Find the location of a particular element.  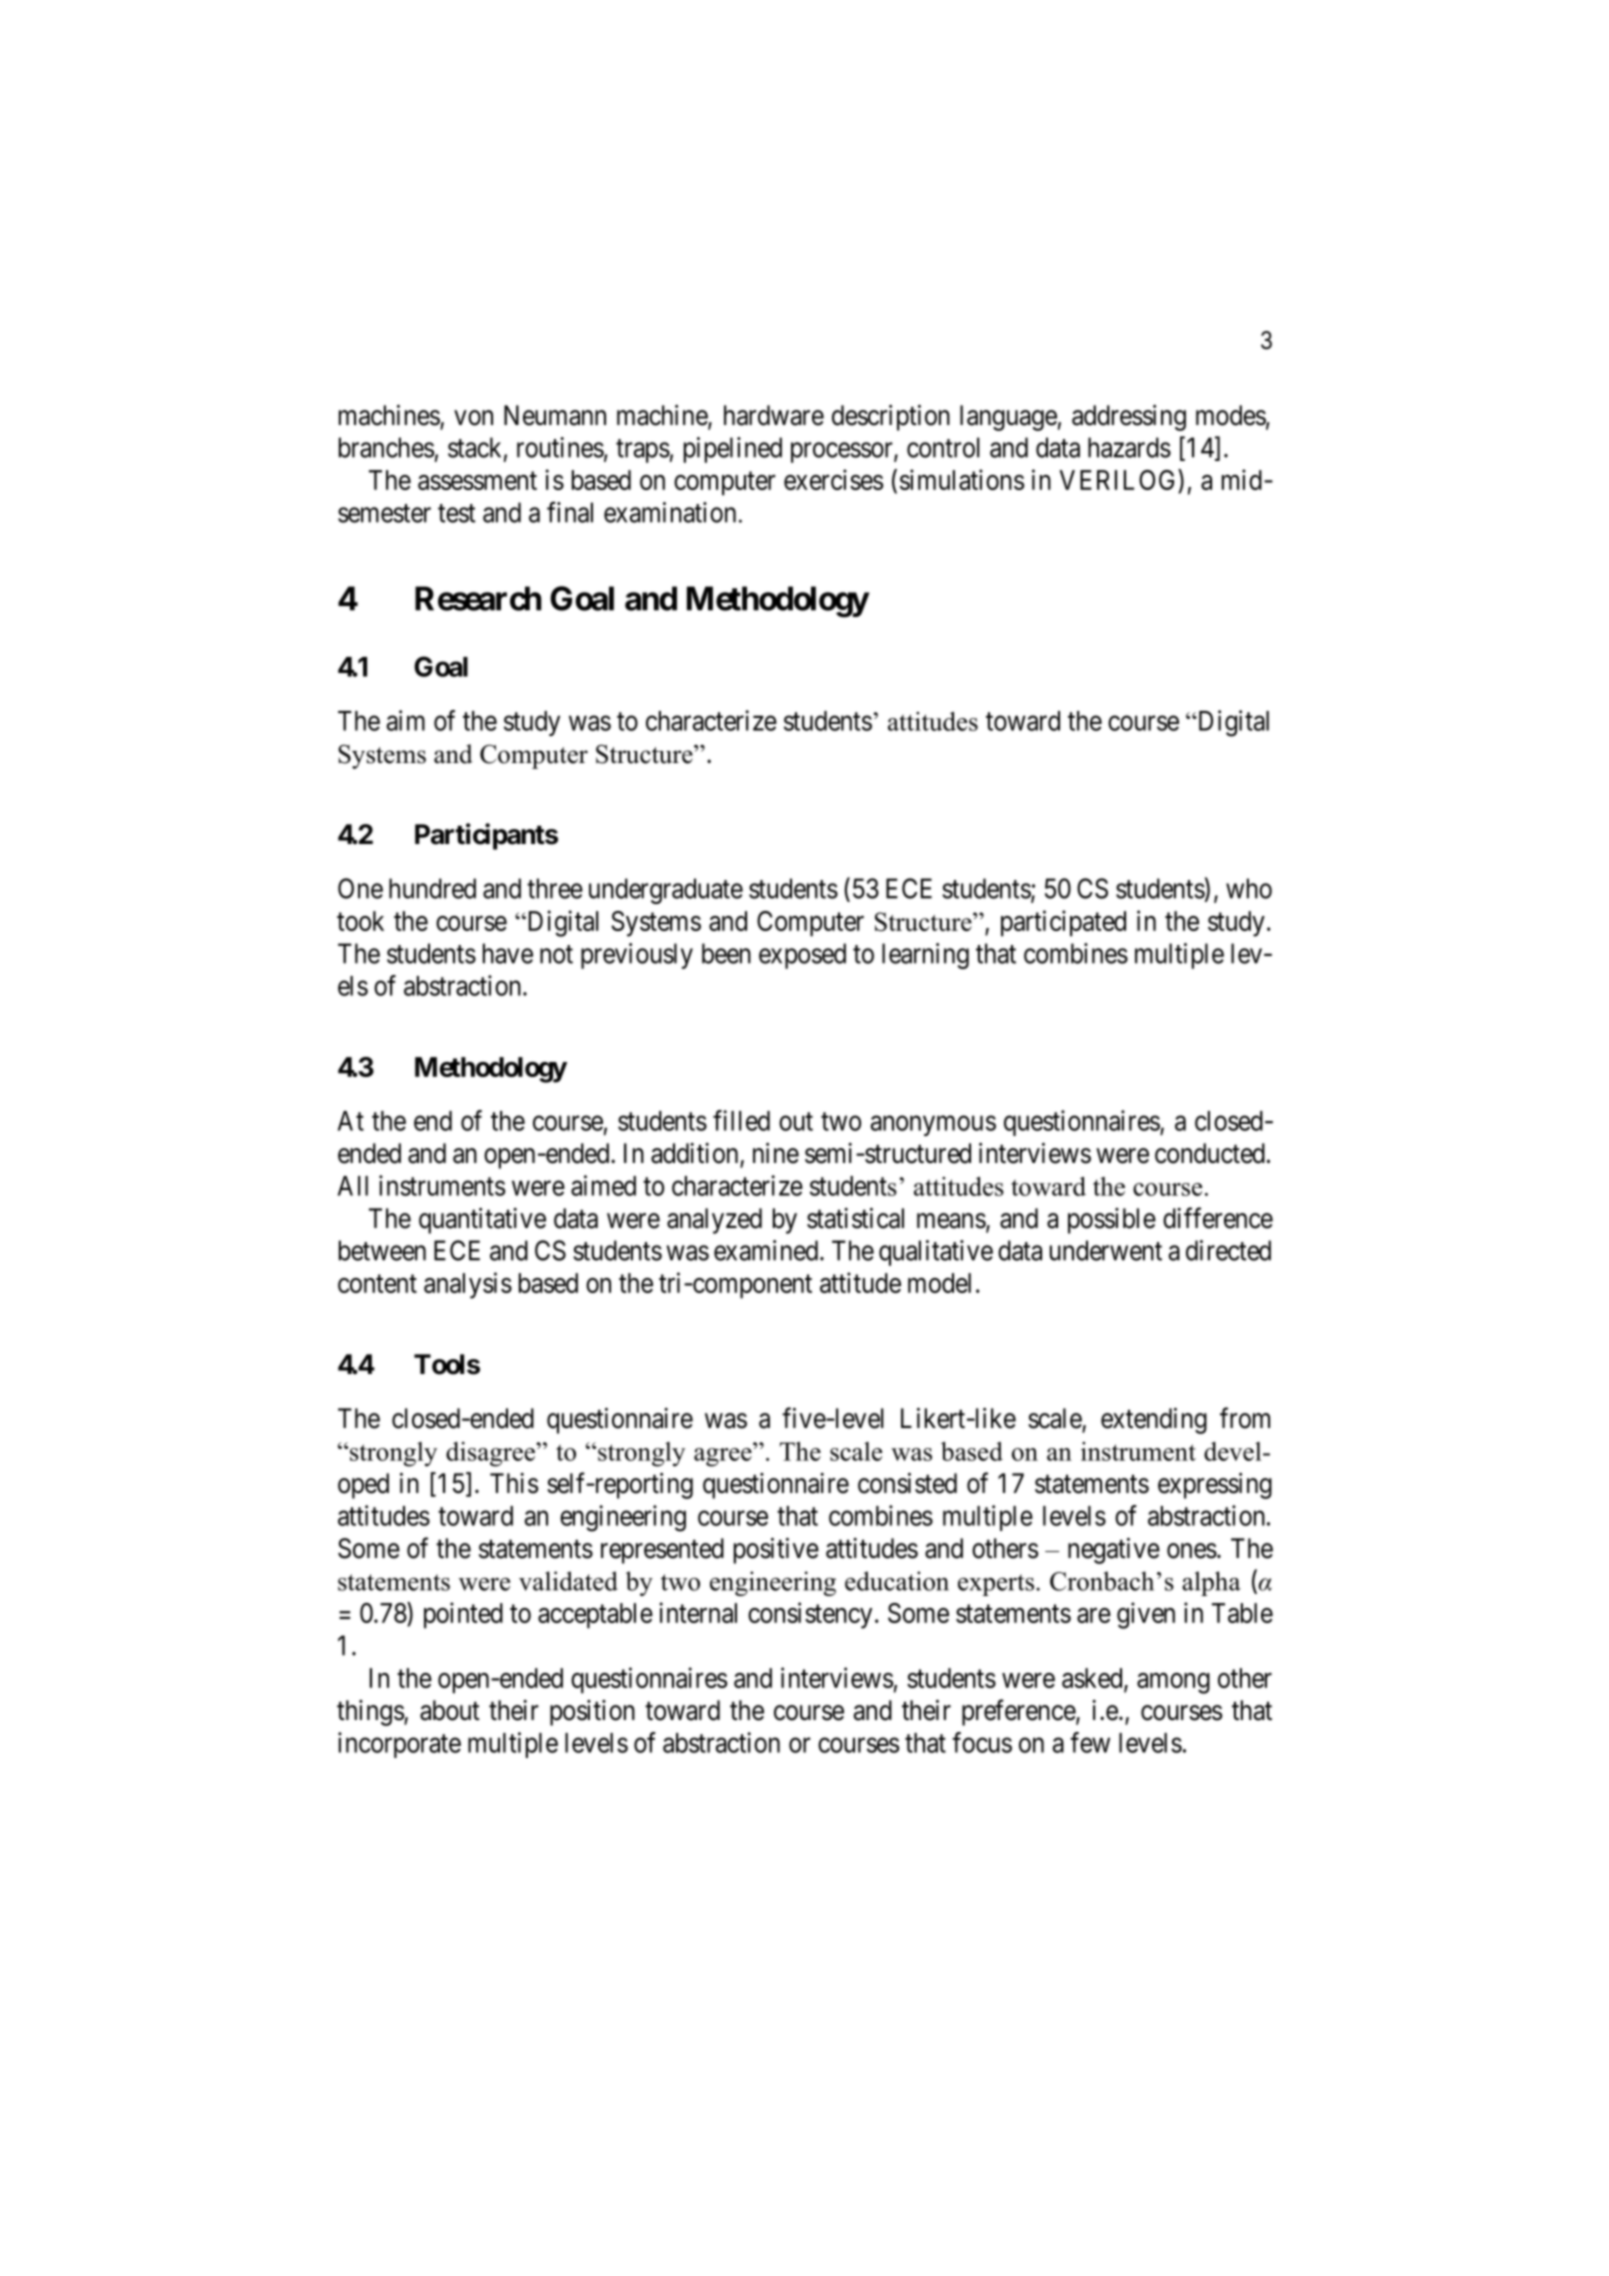

extending is located at coordinates (1154, 1421).
